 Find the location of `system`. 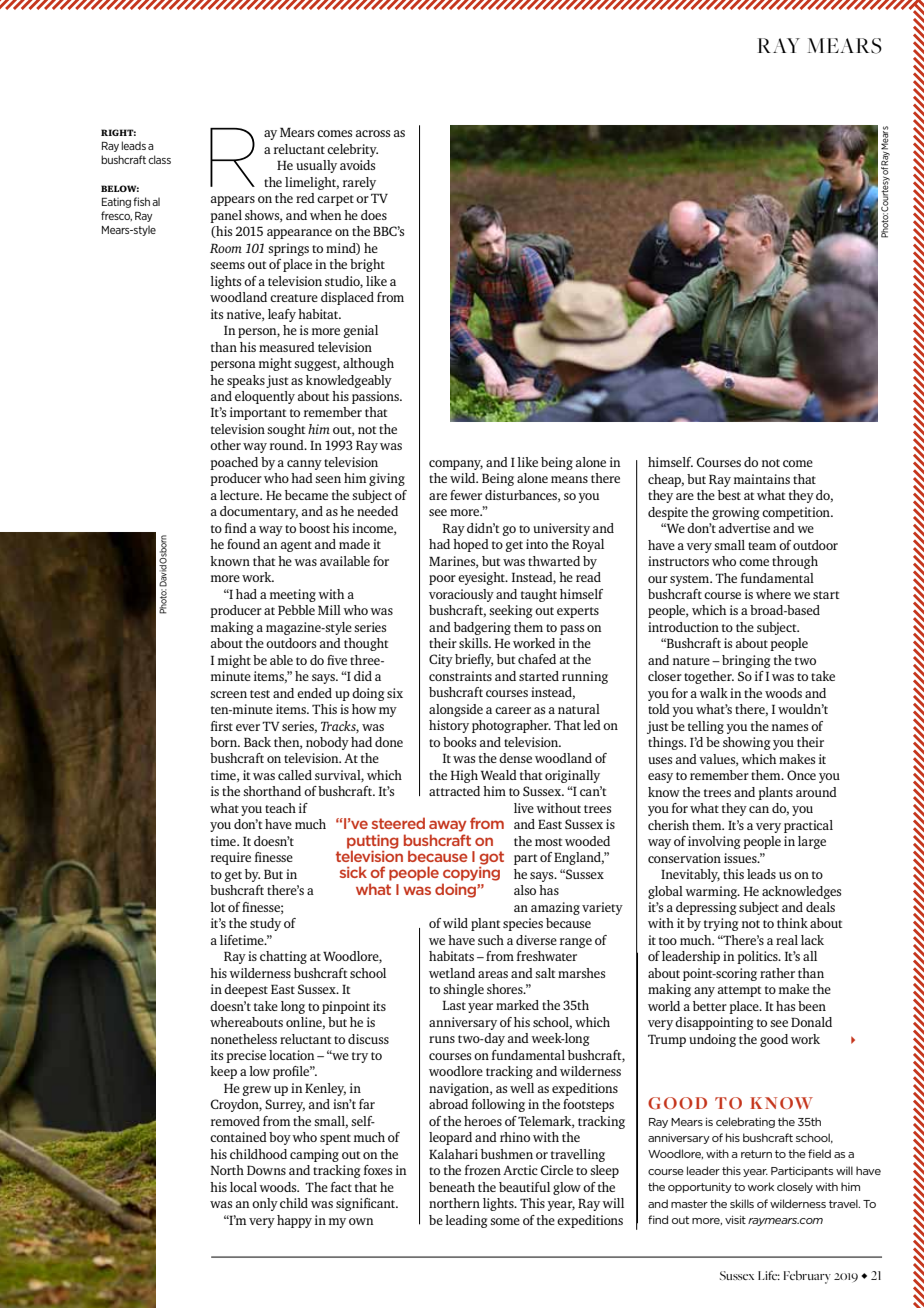

system is located at coordinates (691, 580).
